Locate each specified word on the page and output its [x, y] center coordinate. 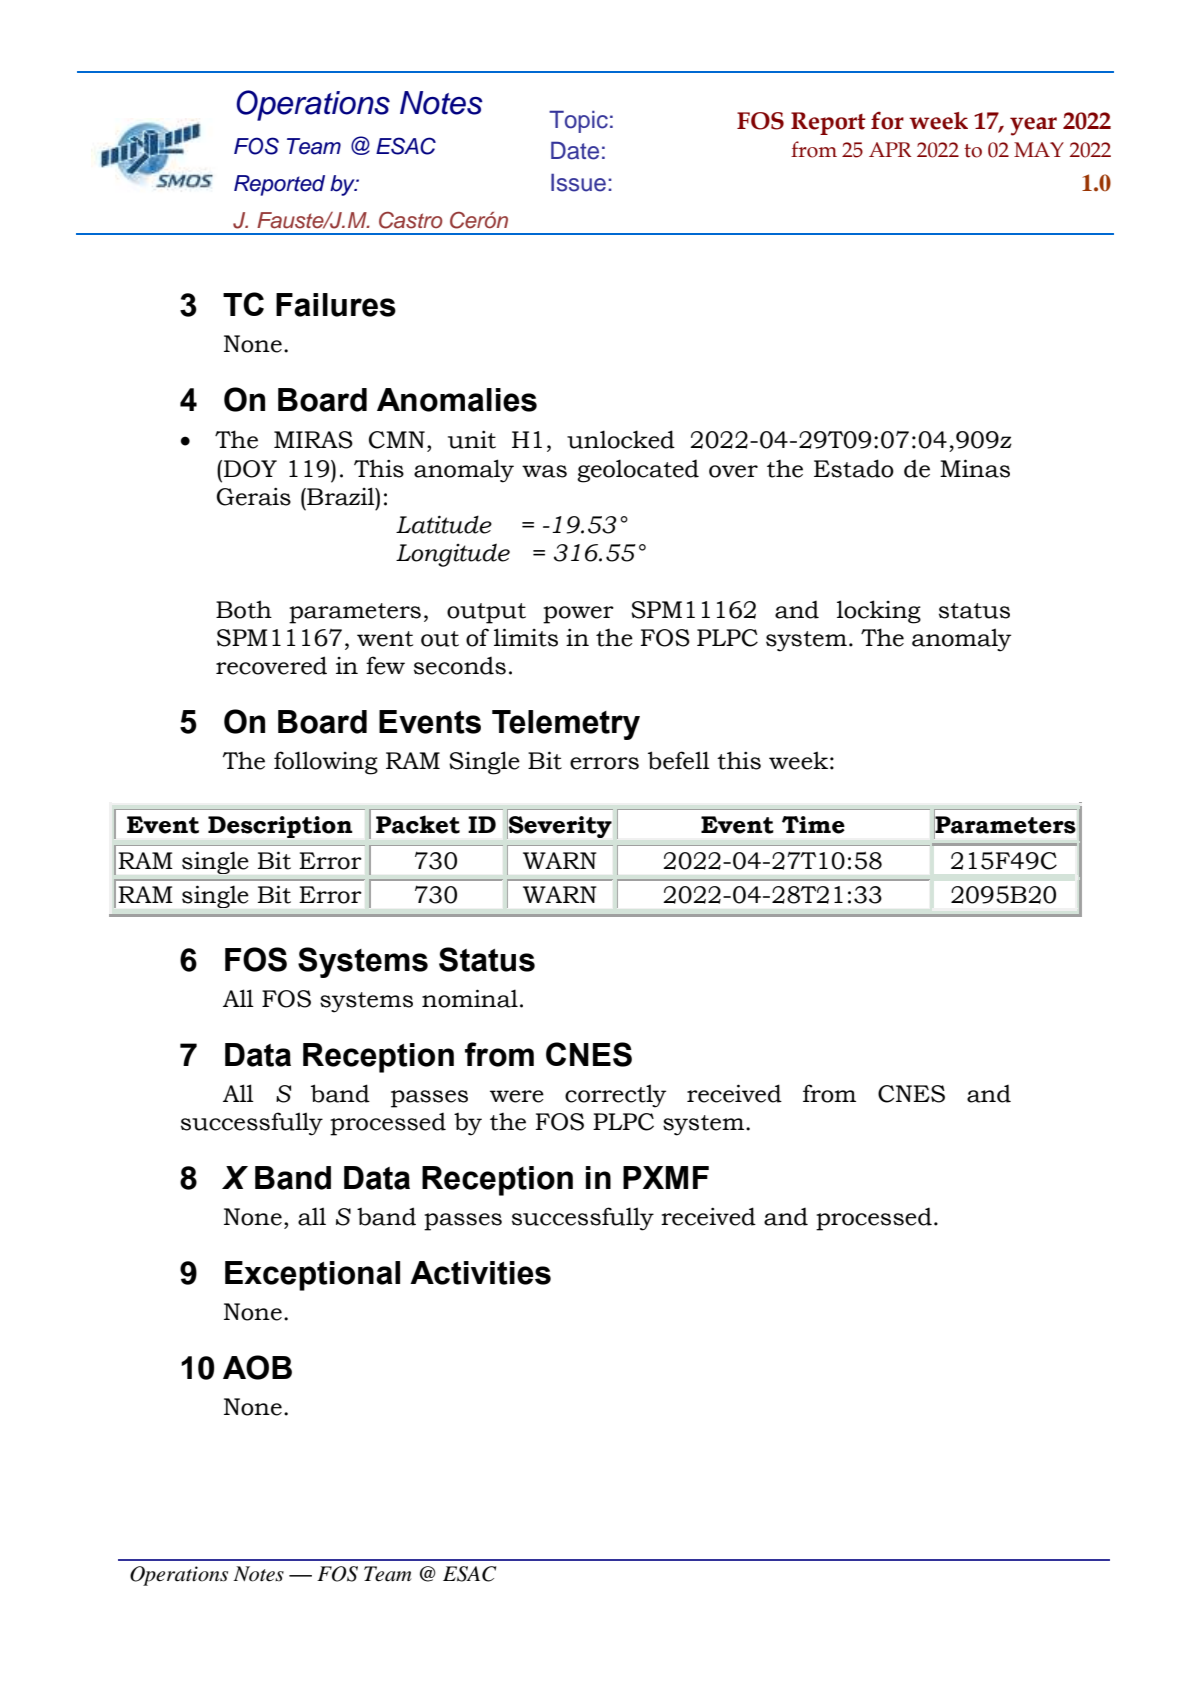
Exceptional [312, 1276]
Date [575, 150]
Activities [480, 1273]
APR [890, 149]
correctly [615, 1096]
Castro [411, 220]
